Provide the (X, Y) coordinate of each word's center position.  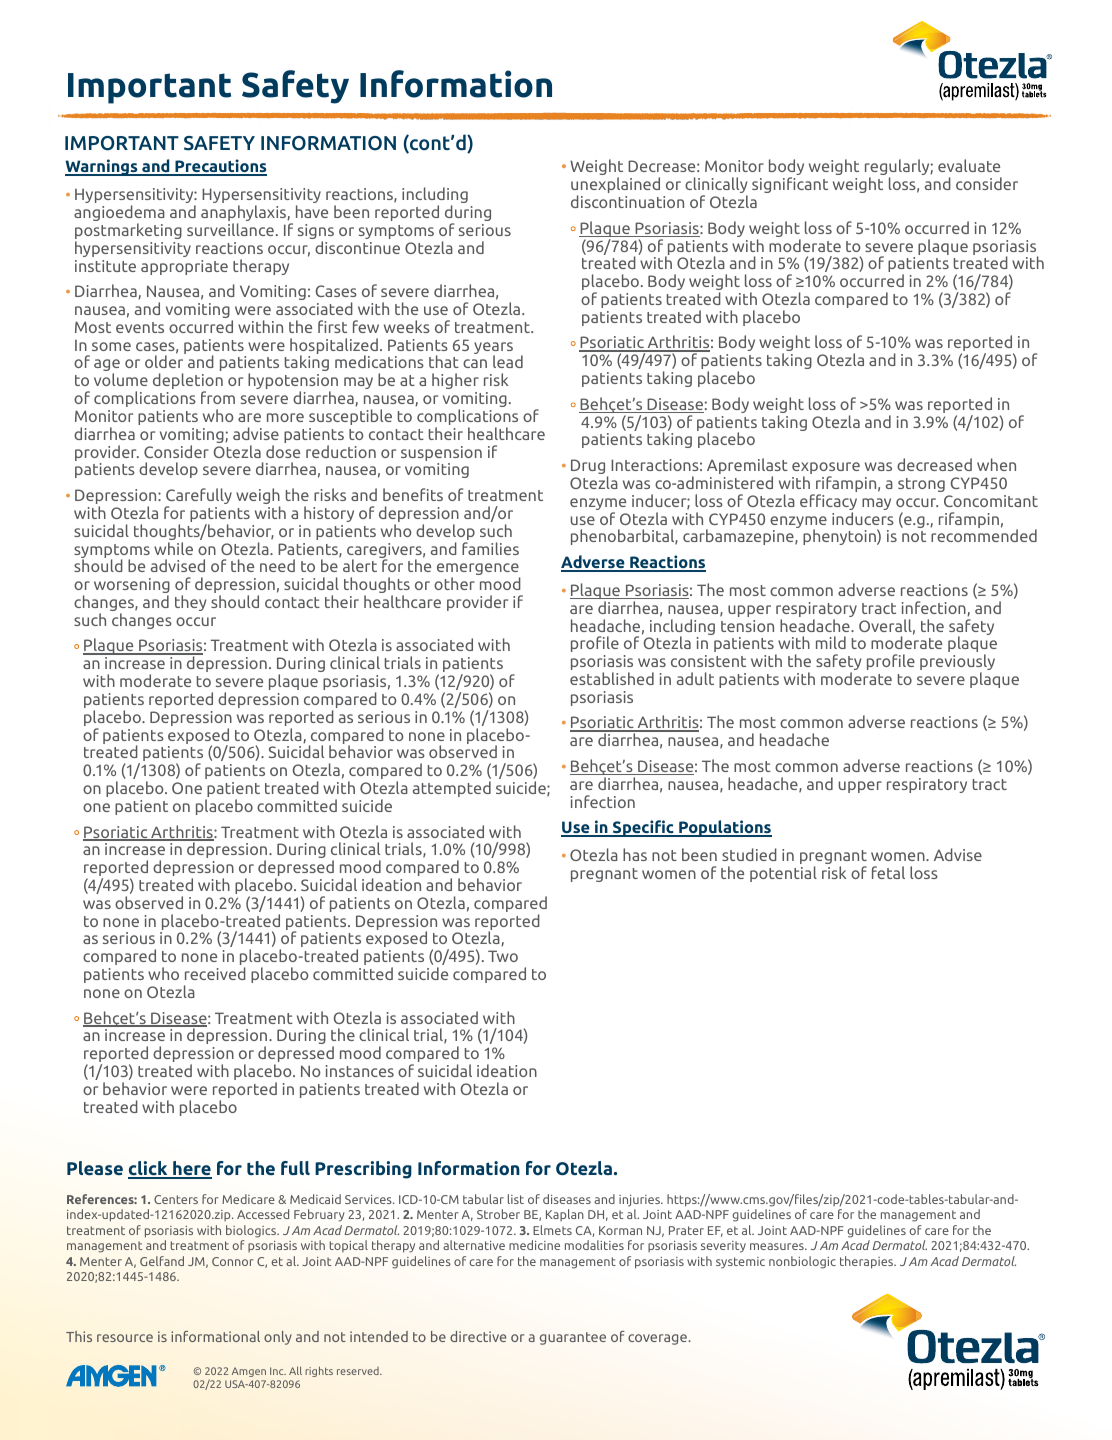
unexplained (615, 186)
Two (503, 956)
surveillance (230, 229)
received (215, 973)
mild (831, 642)
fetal (888, 872)
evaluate (969, 165)
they (191, 603)
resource (125, 1338)
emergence (478, 570)
